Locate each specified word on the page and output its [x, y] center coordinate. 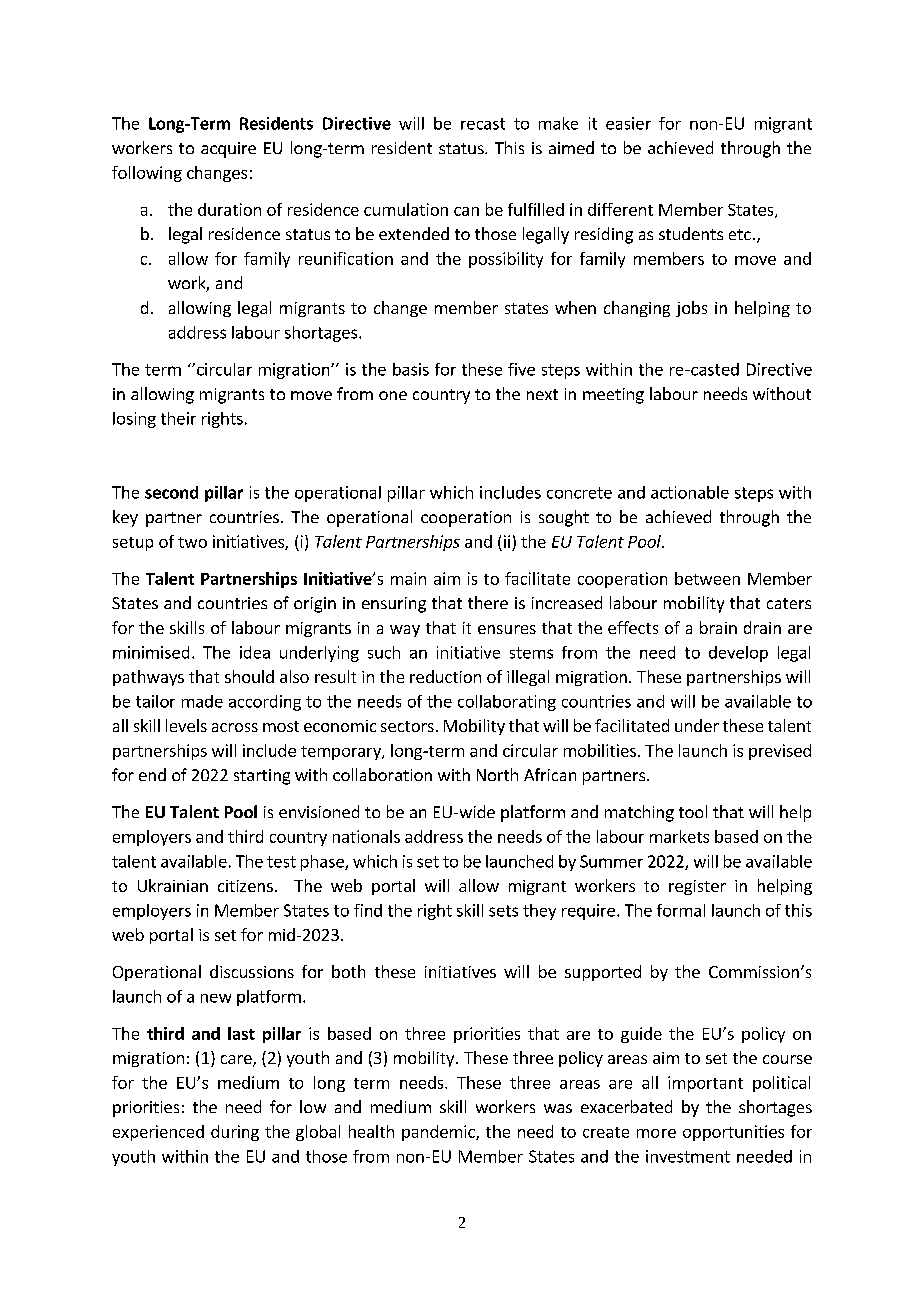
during [235, 1133]
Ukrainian [173, 885]
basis [411, 369]
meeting [613, 396]
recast [483, 124]
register [697, 887]
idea [255, 652]
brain [718, 627]
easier [628, 123]
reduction [445, 676]
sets [503, 911]
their [178, 418]
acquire [228, 150]
